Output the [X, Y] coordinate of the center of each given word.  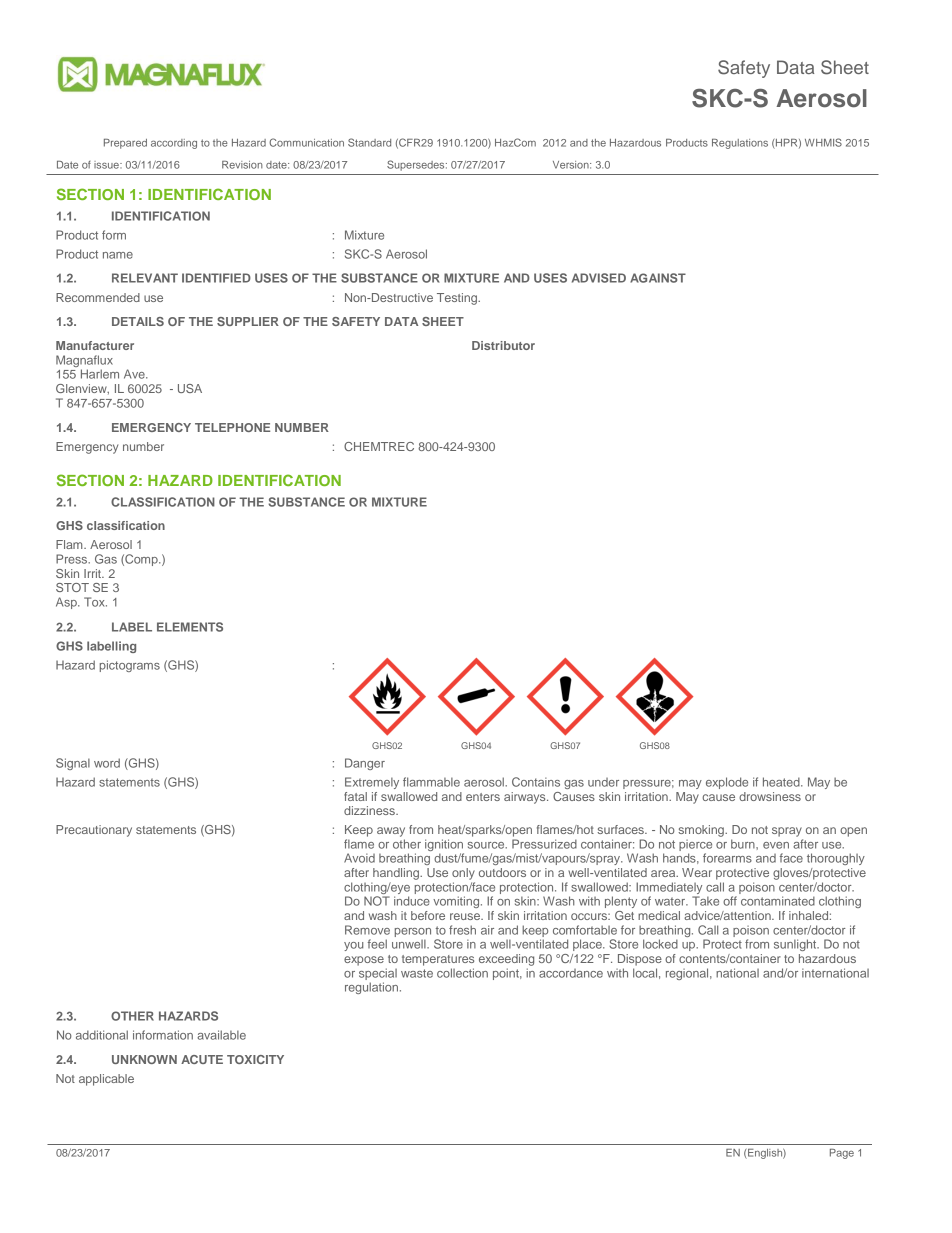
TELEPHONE [232, 427]
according [174, 144]
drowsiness [770, 796]
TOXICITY [255, 1059]
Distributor [503, 345]
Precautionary [94, 831]
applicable [106, 1080]
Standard [369, 142]
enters [483, 797]
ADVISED [599, 278]
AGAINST [658, 278]
